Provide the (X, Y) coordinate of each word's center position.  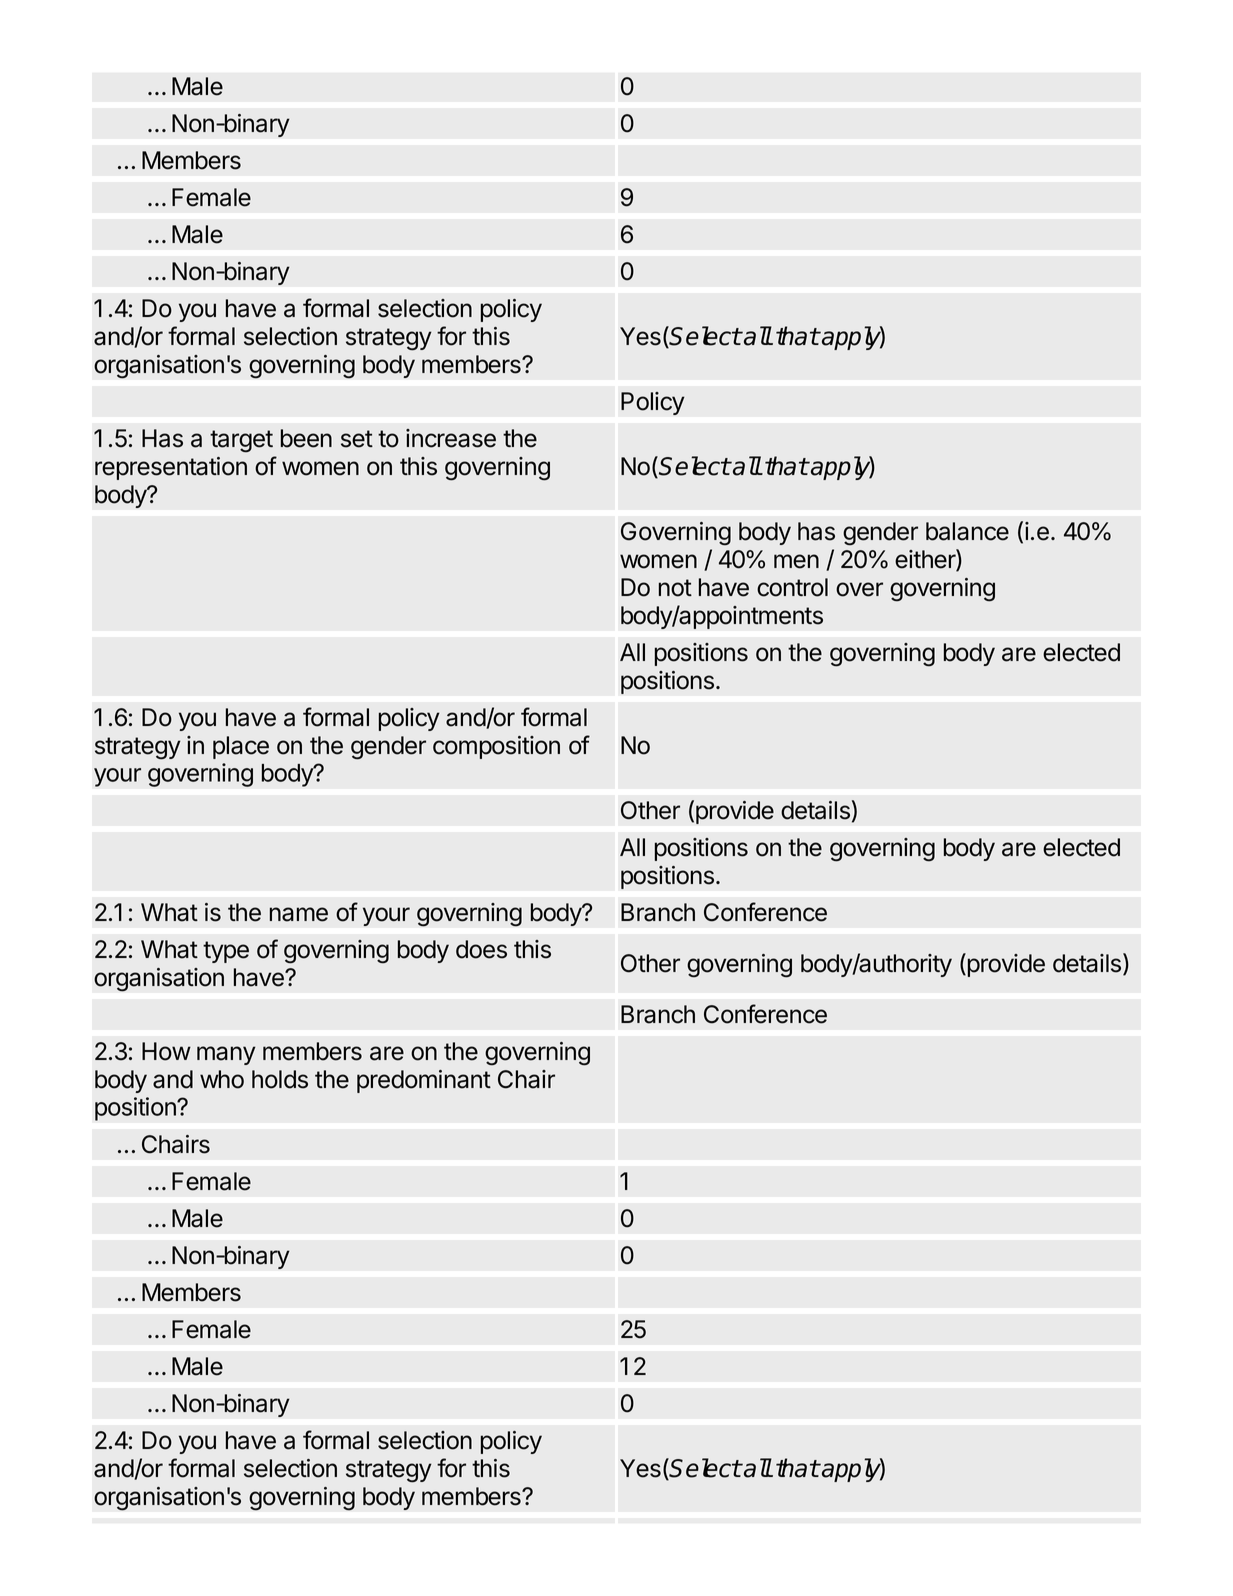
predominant (424, 1081)
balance (967, 531)
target (241, 441)
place (241, 747)
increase (451, 438)
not (675, 588)
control (792, 587)
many (226, 1055)
